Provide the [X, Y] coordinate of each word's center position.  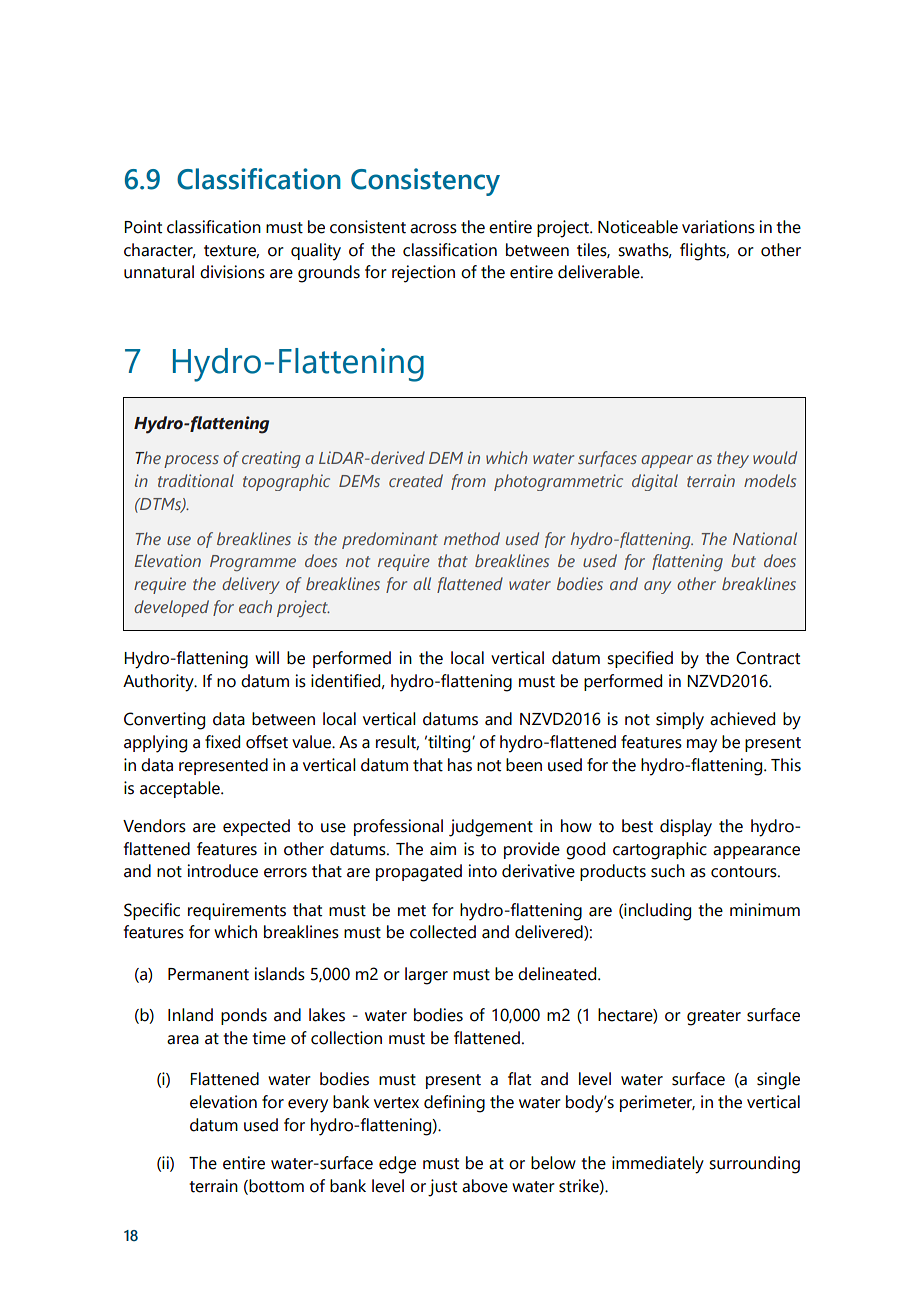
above [485, 1186]
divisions [232, 272]
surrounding [754, 1165]
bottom [275, 1186]
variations [718, 227]
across [433, 229]
